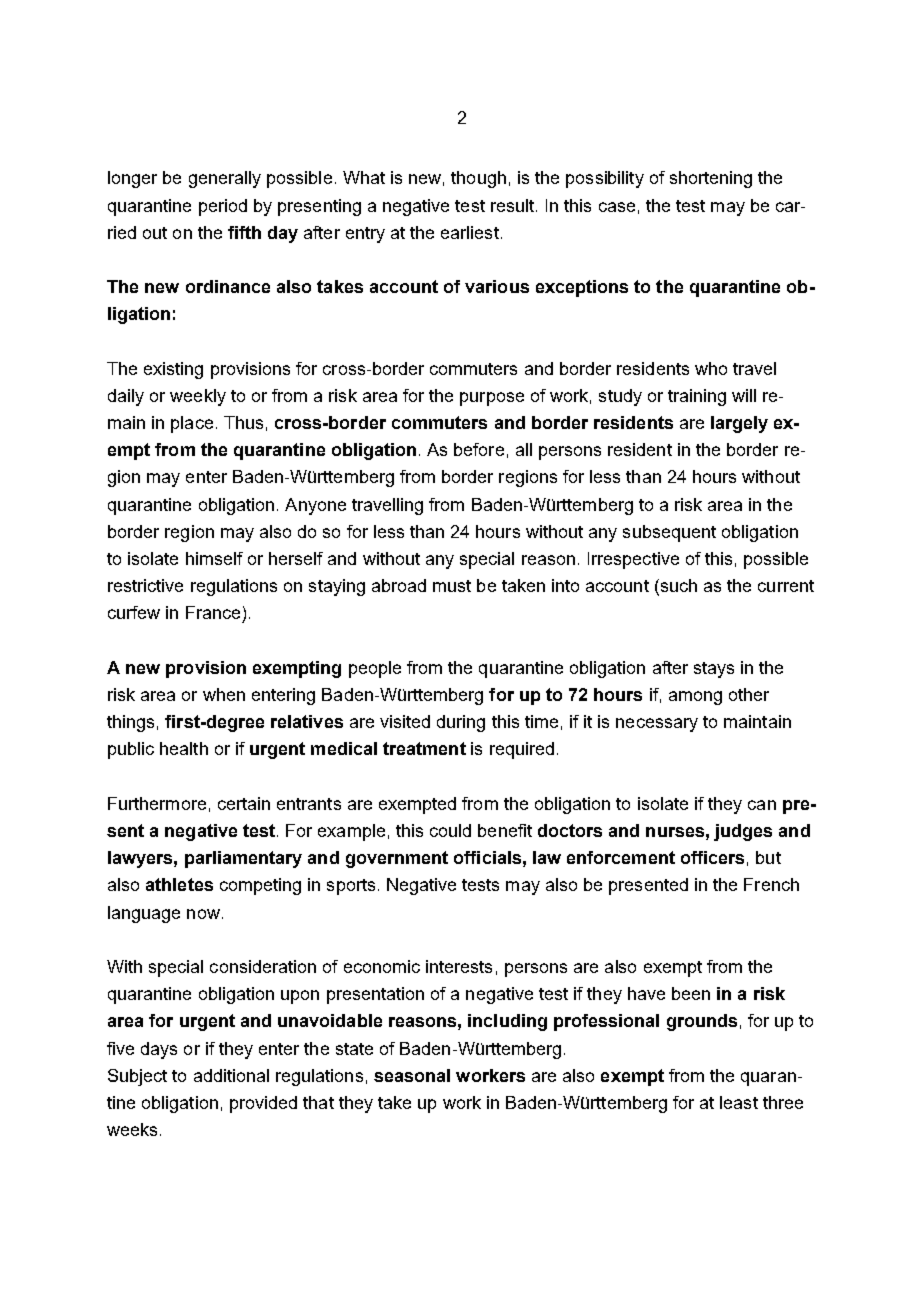 This page has height=1308, width=924. I want to click on stays, so click(714, 670).
